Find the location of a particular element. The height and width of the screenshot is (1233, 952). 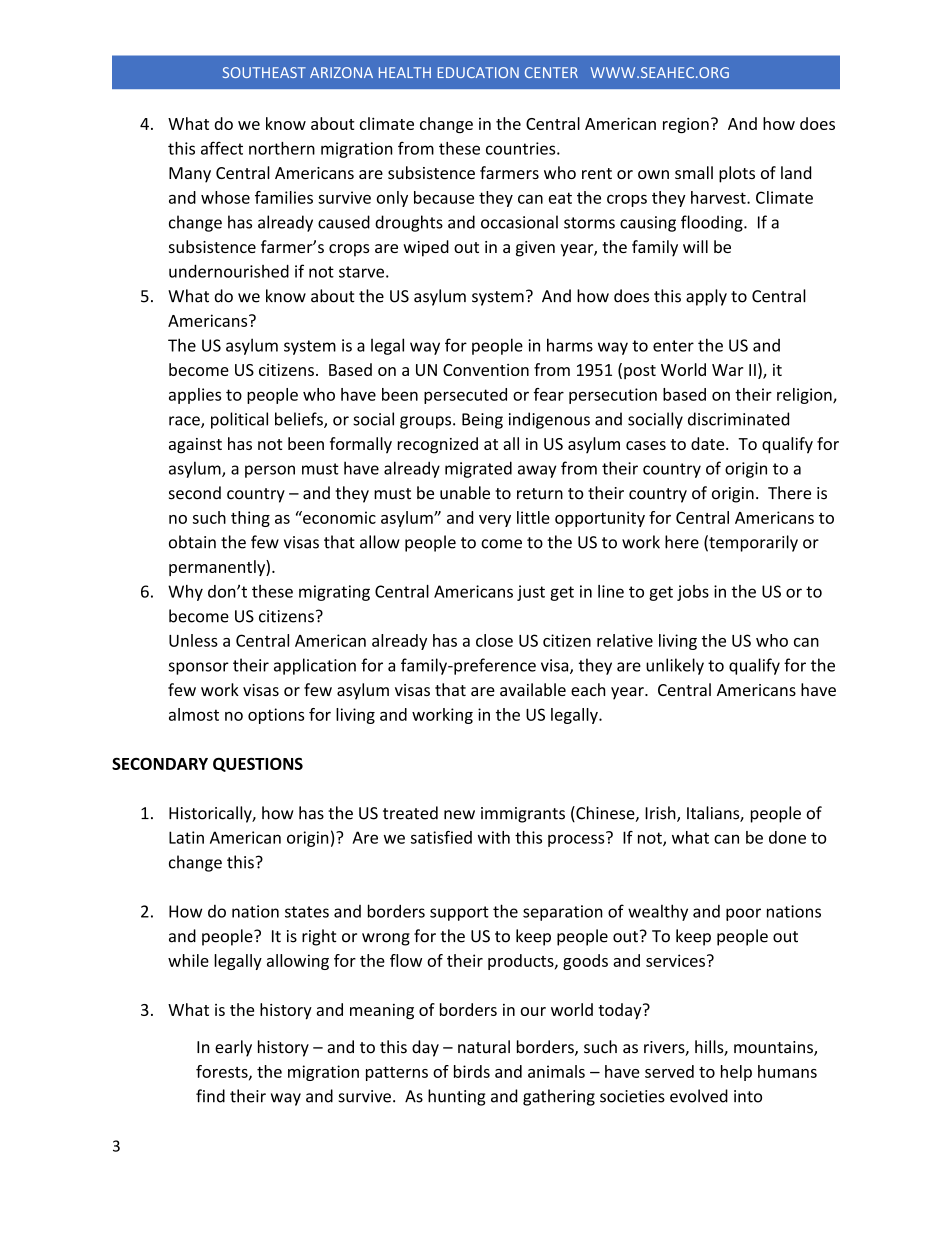

jobs is located at coordinates (693, 593).
